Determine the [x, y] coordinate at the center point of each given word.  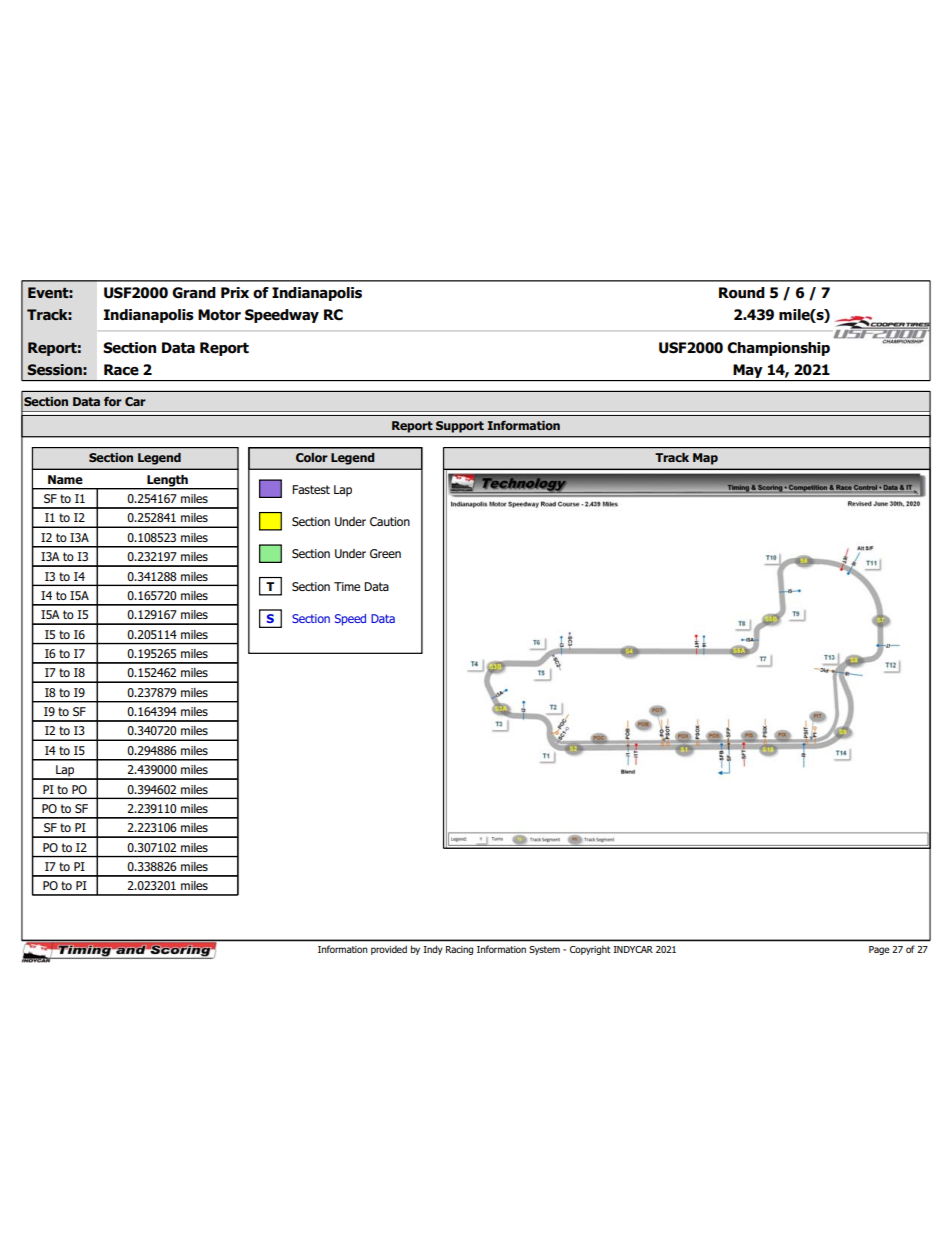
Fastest [311, 489]
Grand [194, 293]
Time [347, 586]
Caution [390, 521]
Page [879, 950]
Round [742, 293]
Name [65, 479]
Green [385, 553]
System [544, 950]
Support [460, 427]
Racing [459, 950]
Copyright [590, 950]
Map [705, 459]
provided [389, 950]
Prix [235, 292]
